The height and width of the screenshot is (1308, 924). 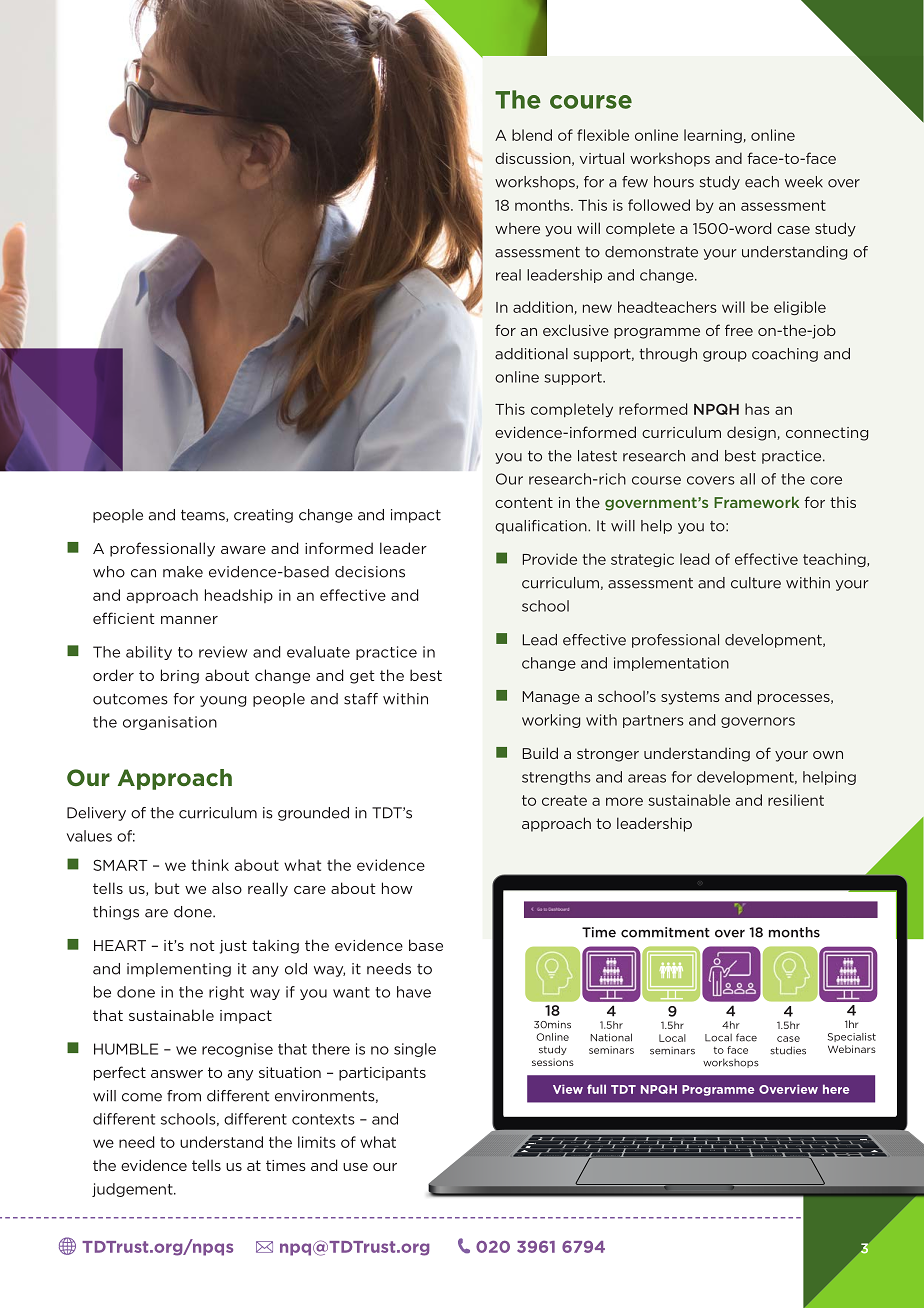 I want to click on bring, so click(x=180, y=676).
